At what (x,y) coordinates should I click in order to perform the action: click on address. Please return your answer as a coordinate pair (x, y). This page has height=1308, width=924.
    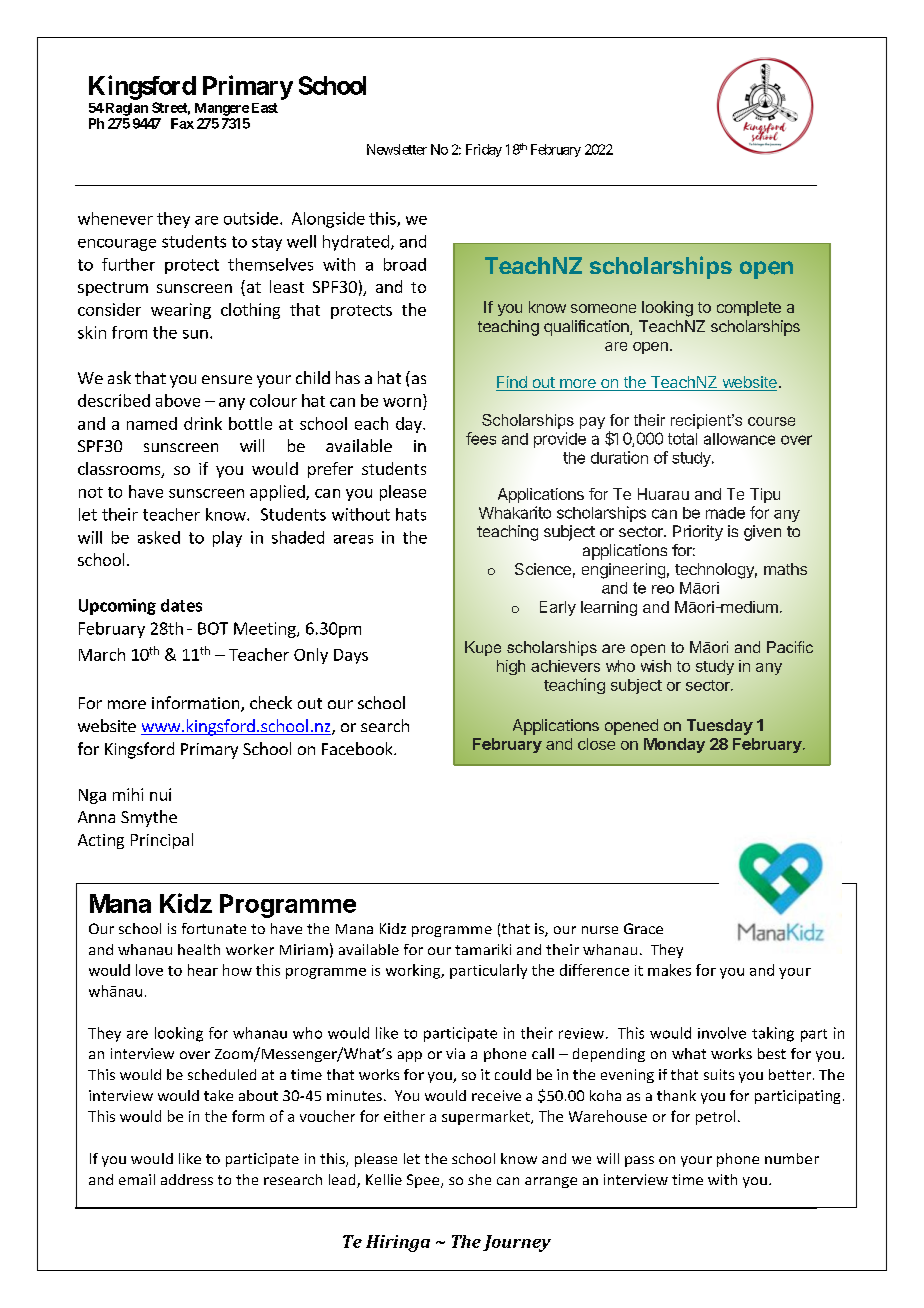
    Looking at the image, I should click on (187, 1179).
